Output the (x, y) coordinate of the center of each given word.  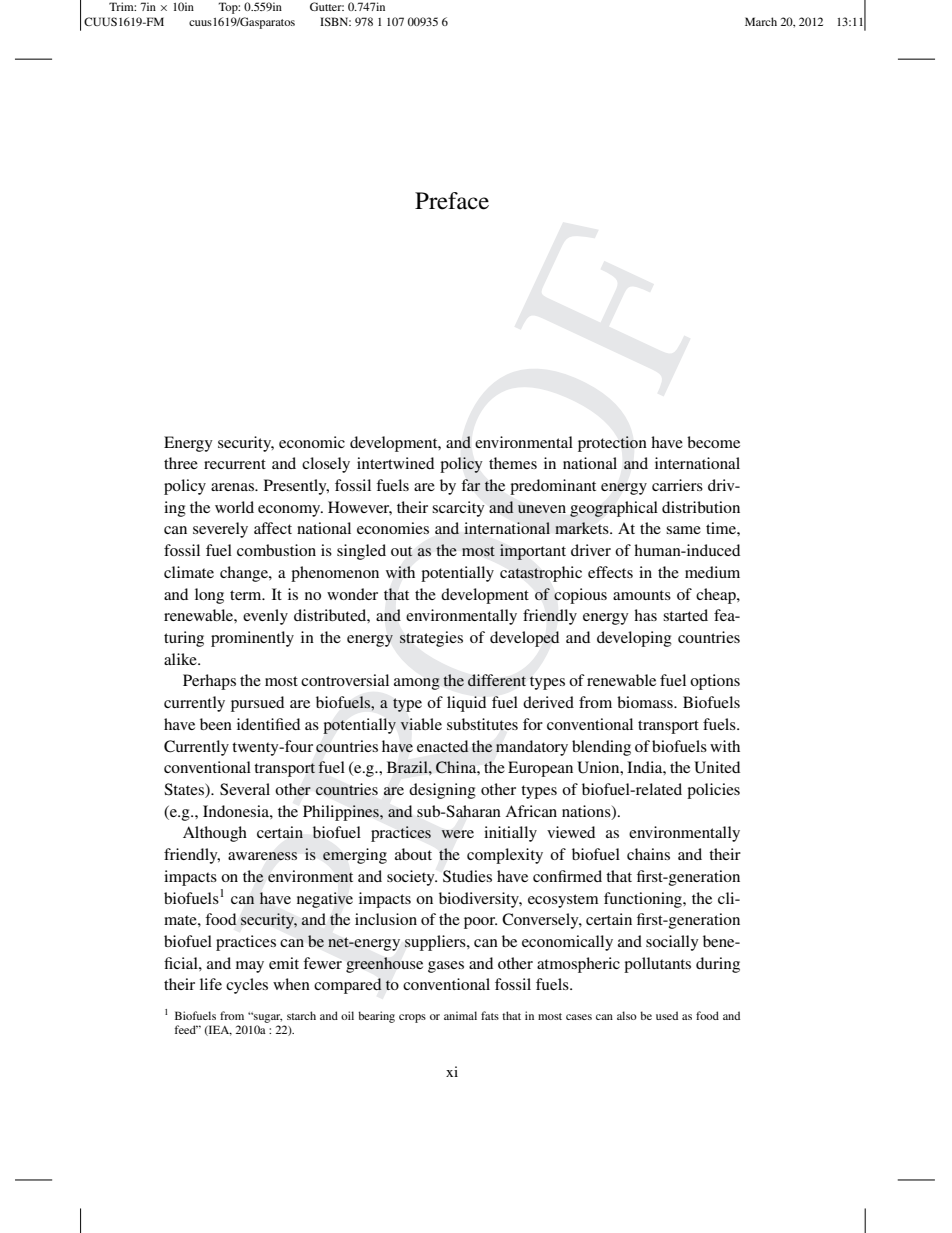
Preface (452, 201)
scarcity (458, 509)
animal (460, 1015)
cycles (247, 986)
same (683, 530)
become (713, 442)
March (761, 21)
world (234, 507)
